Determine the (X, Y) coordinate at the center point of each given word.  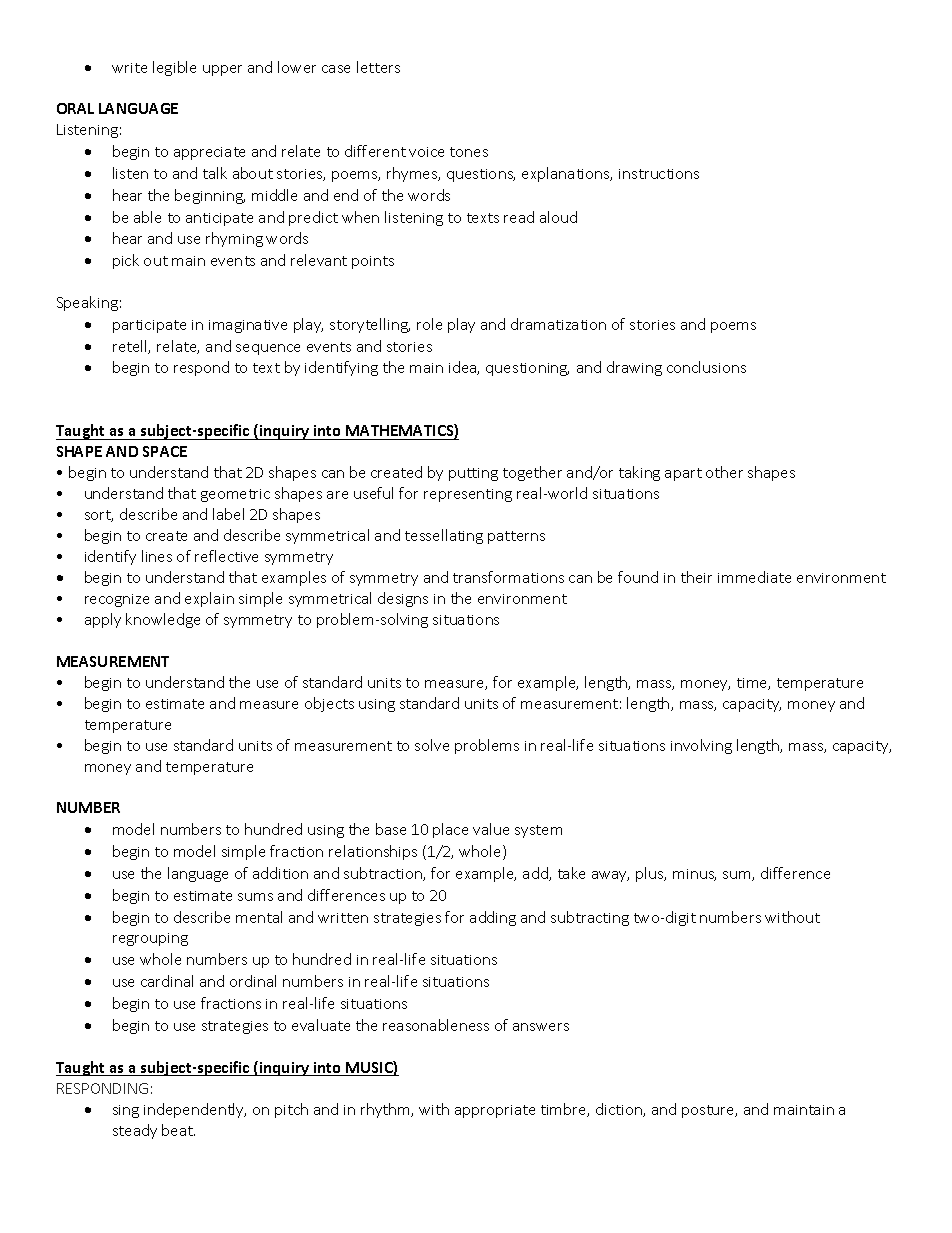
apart (683, 474)
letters (378, 67)
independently (195, 1110)
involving (701, 746)
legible (174, 68)
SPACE (165, 451)
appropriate (495, 1111)
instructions (659, 174)
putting (473, 474)
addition (280, 873)
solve (432, 745)
